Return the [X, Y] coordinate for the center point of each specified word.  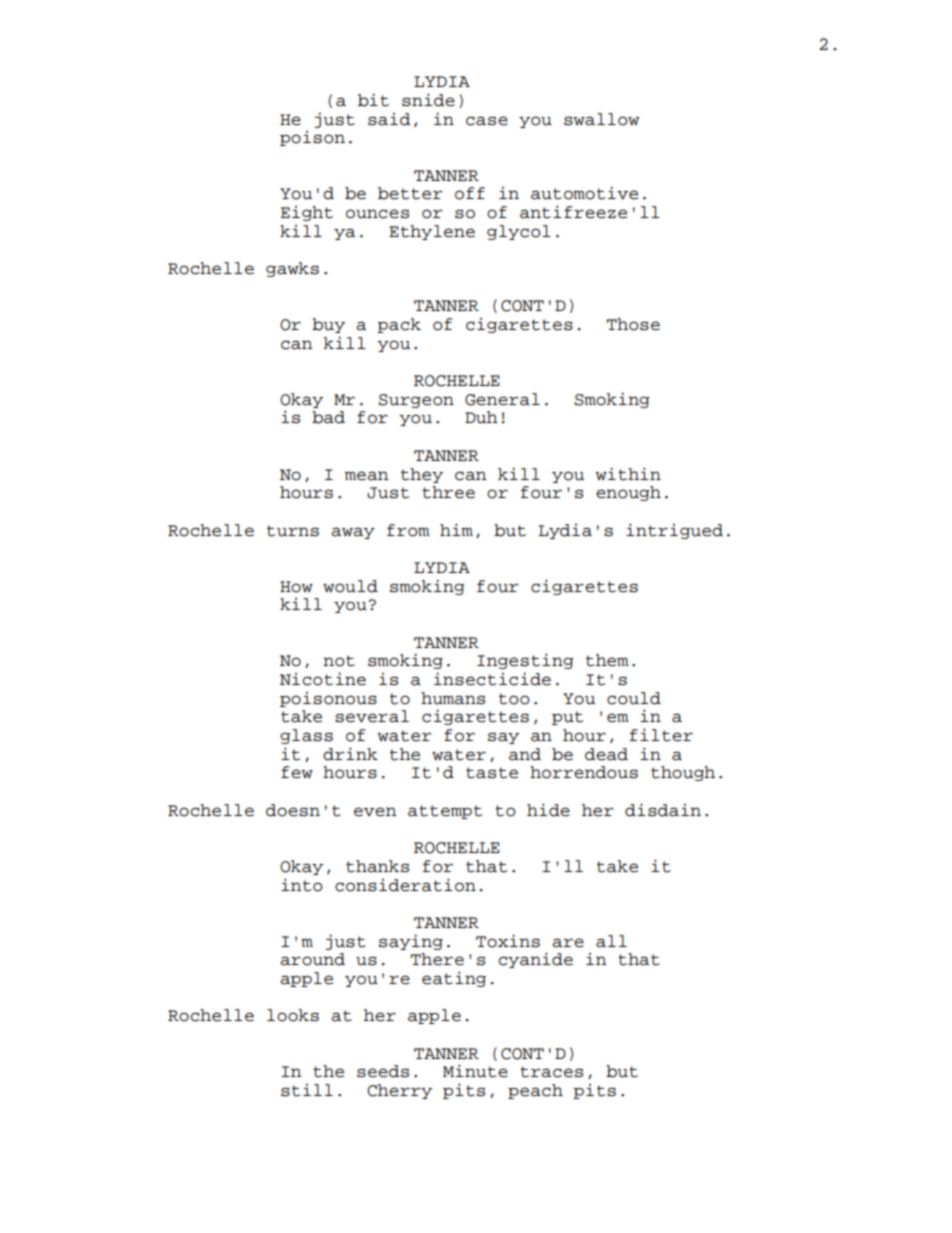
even [375, 812]
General [502, 399]
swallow [601, 119]
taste [492, 773]
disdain [663, 810]
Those [633, 324]
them [607, 660]
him [456, 529]
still [307, 1090]
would [350, 586]
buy [328, 325]
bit [373, 100]
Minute [475, 1071]
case [487, 121]
